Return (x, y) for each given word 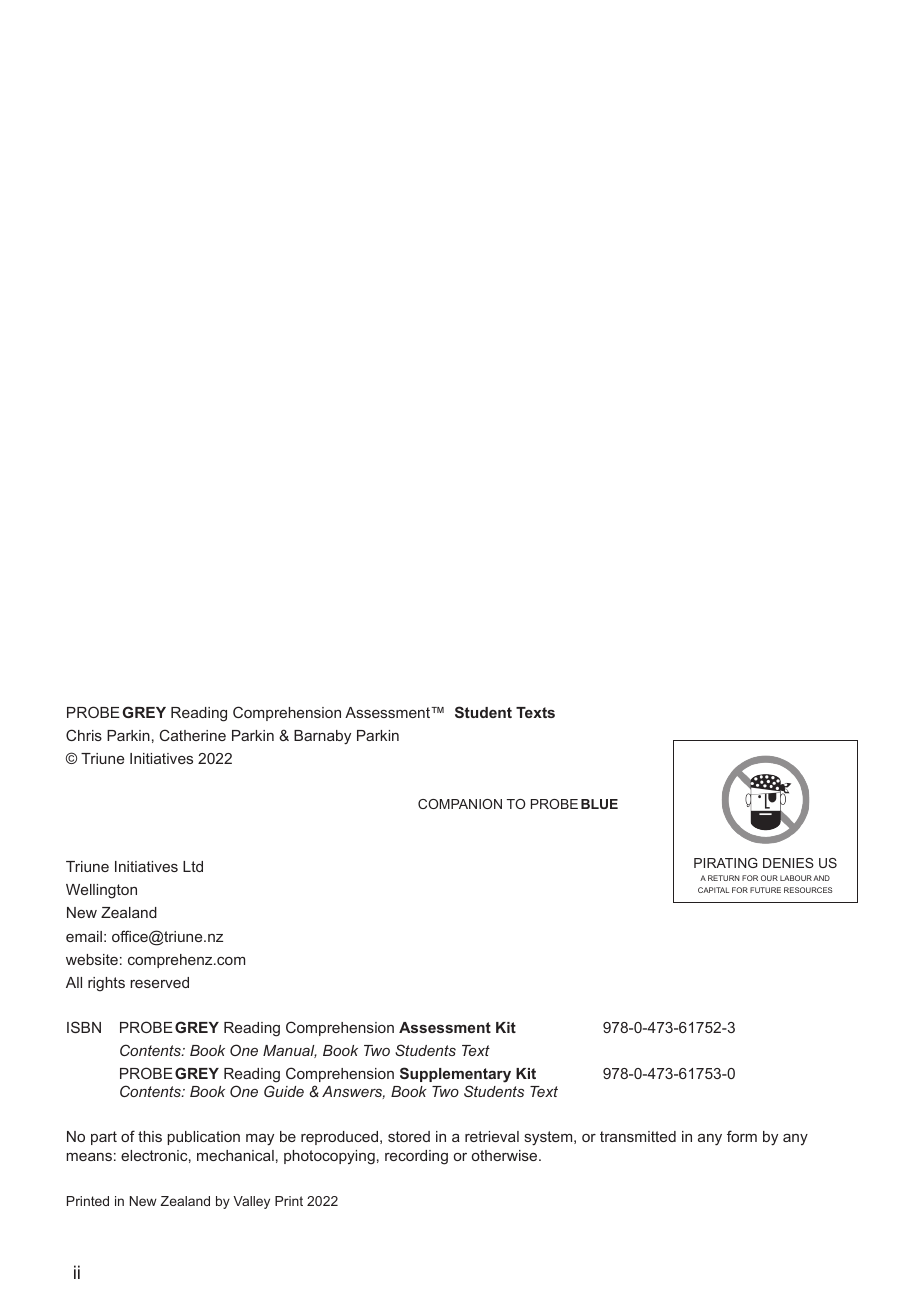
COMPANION (460, 804)
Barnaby (322, 737)
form (742, 1136)
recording (416, 1157)
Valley (251, 1202)
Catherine (193, 735)
